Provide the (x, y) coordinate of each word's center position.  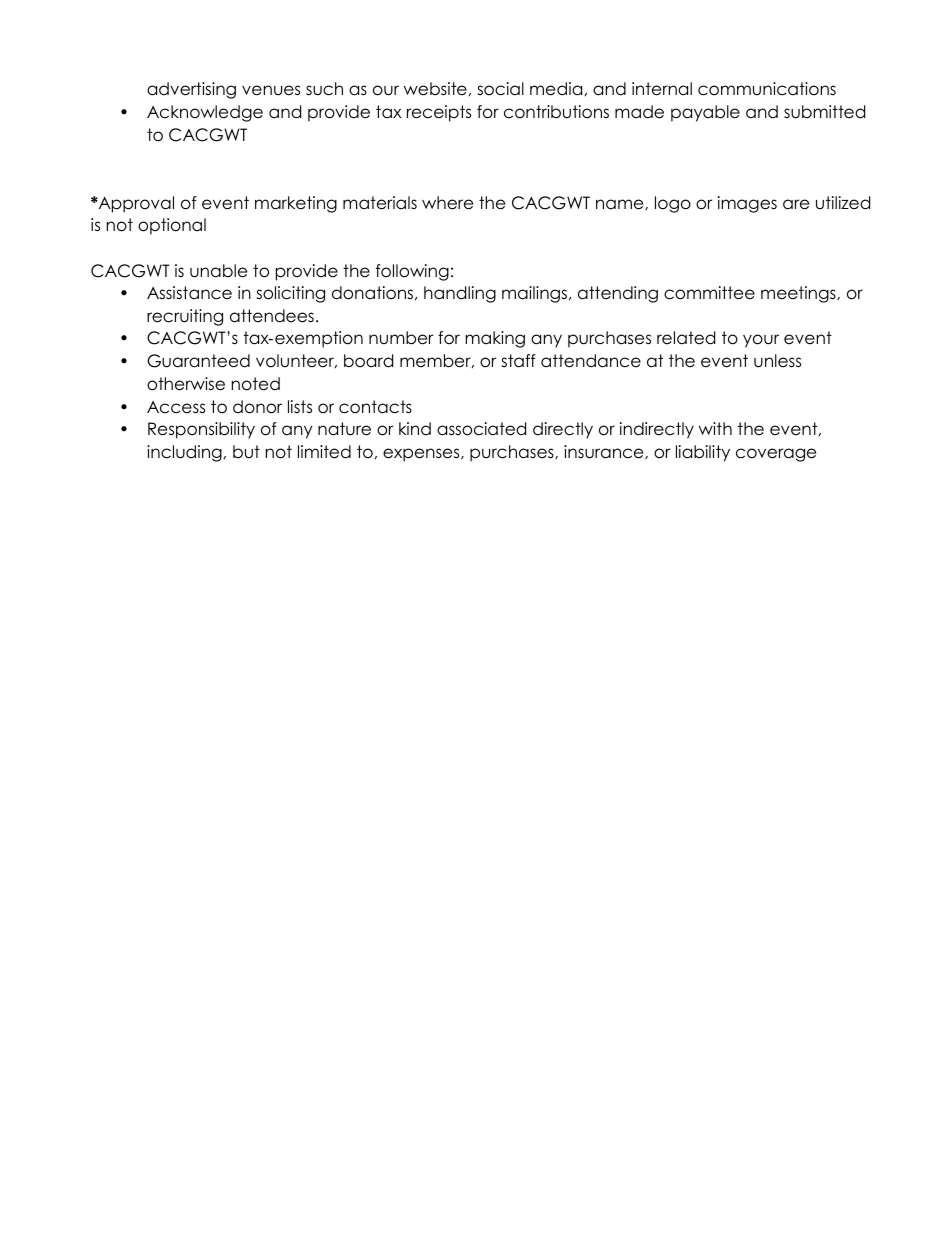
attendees (272, 316)
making (495, 339)
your (761, 341)
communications (767, 89)
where (447, 203)
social (500, 89)
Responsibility (201, 430)
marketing (296, 204)
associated (481, 429)
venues (271, 90)
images (747, 204)
